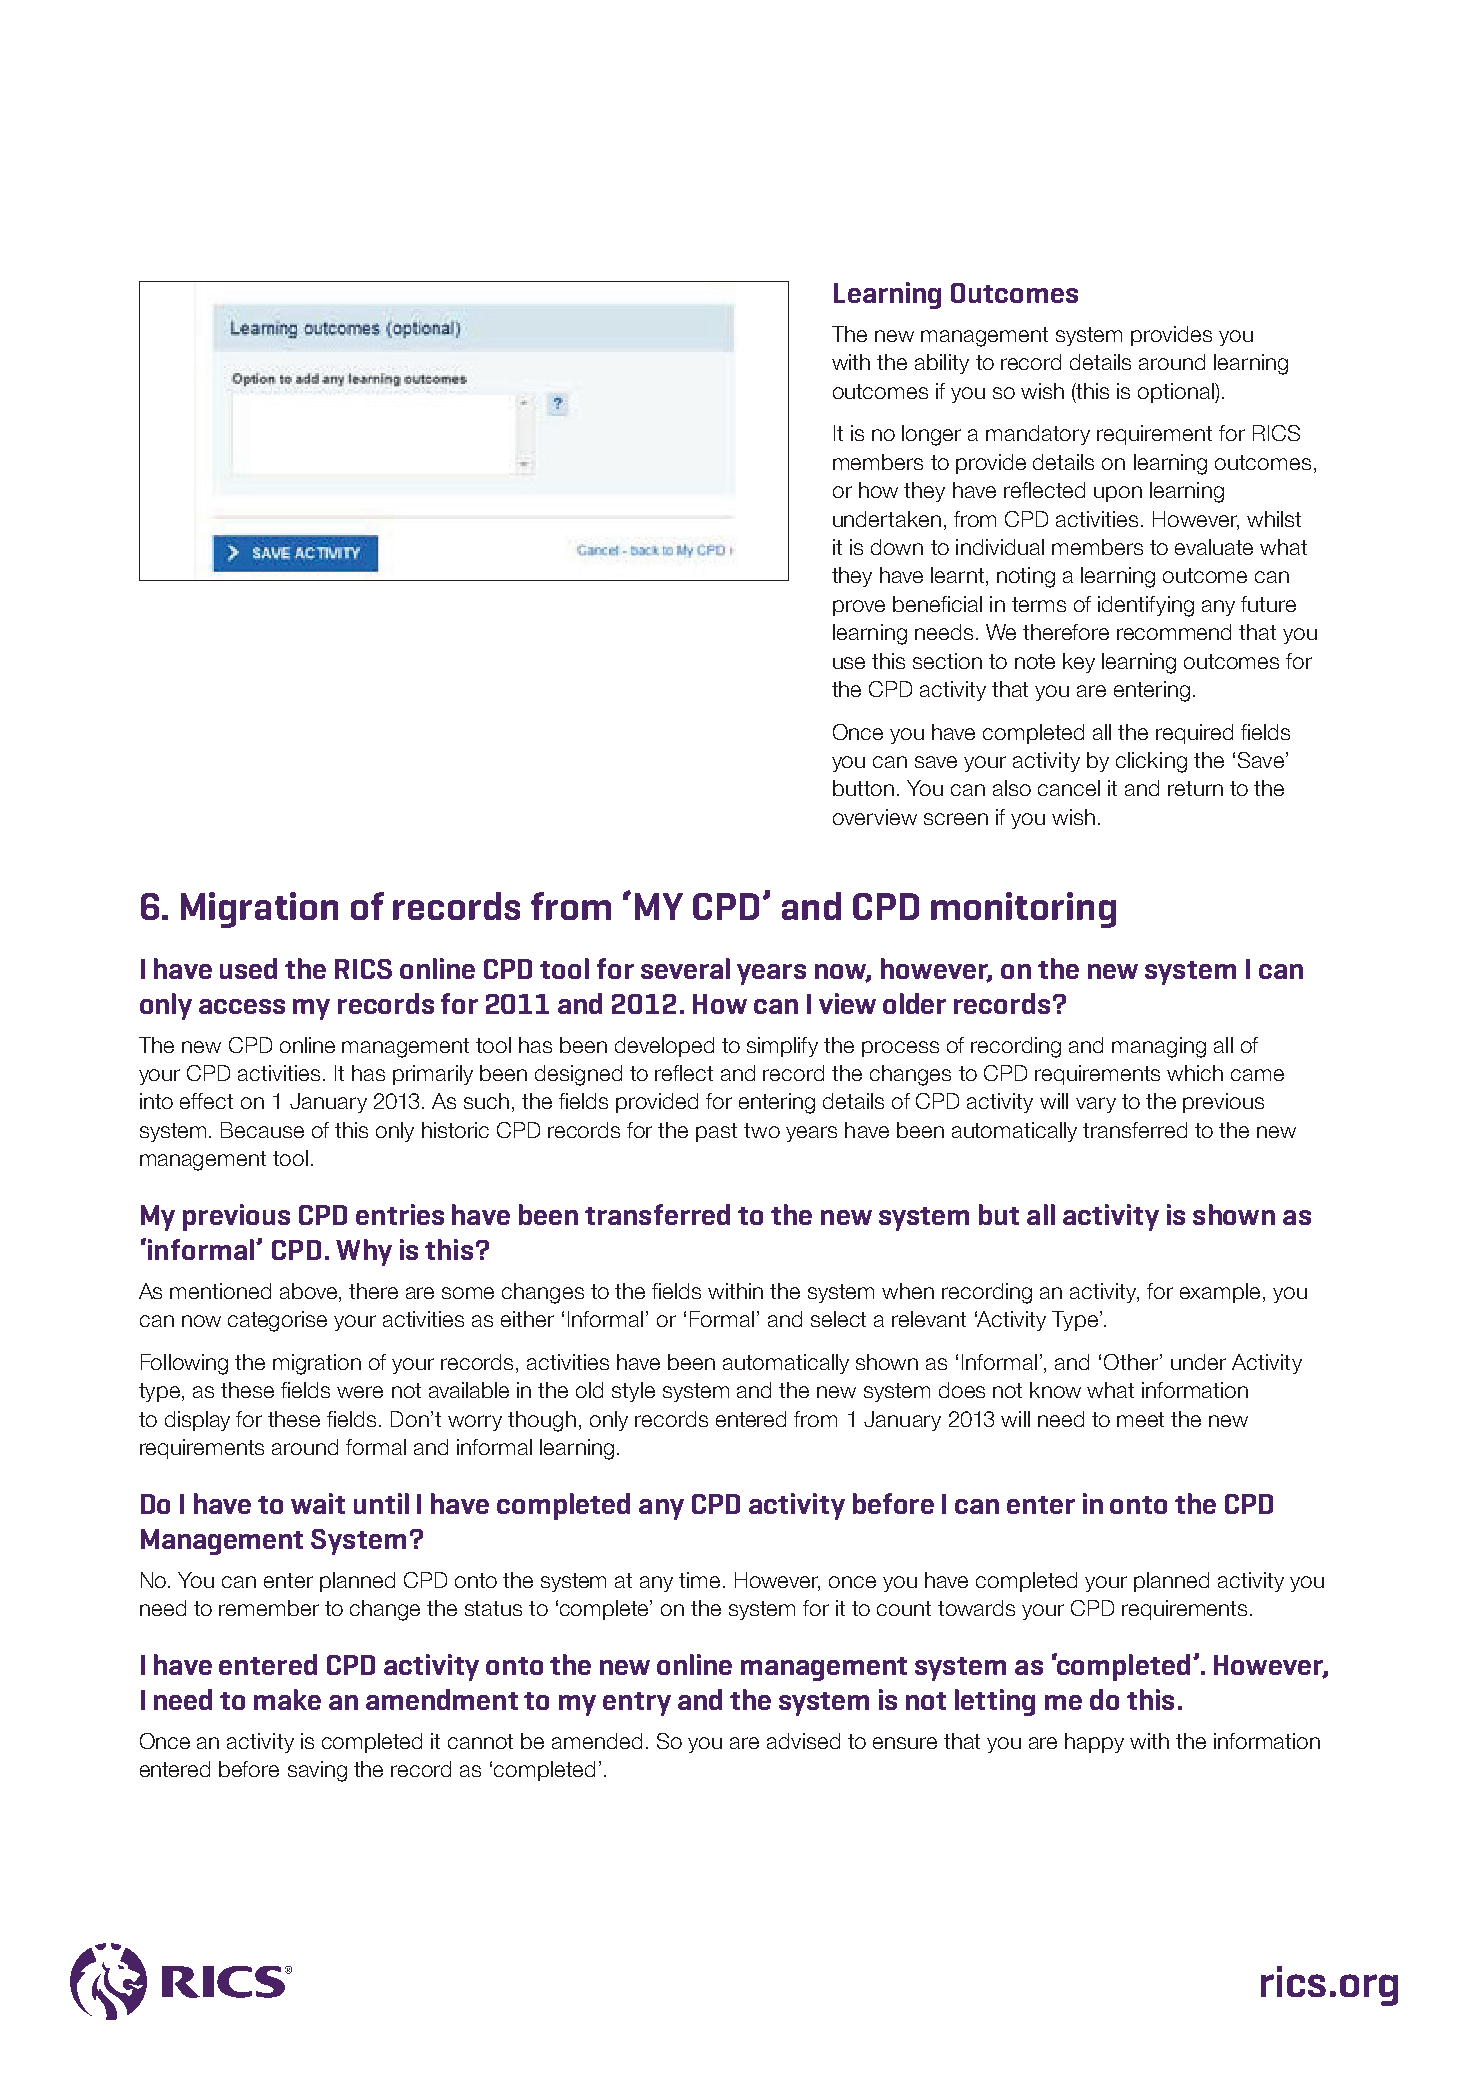 The image size is (1471, 2082). I want to click on used, so click(248, 968).
